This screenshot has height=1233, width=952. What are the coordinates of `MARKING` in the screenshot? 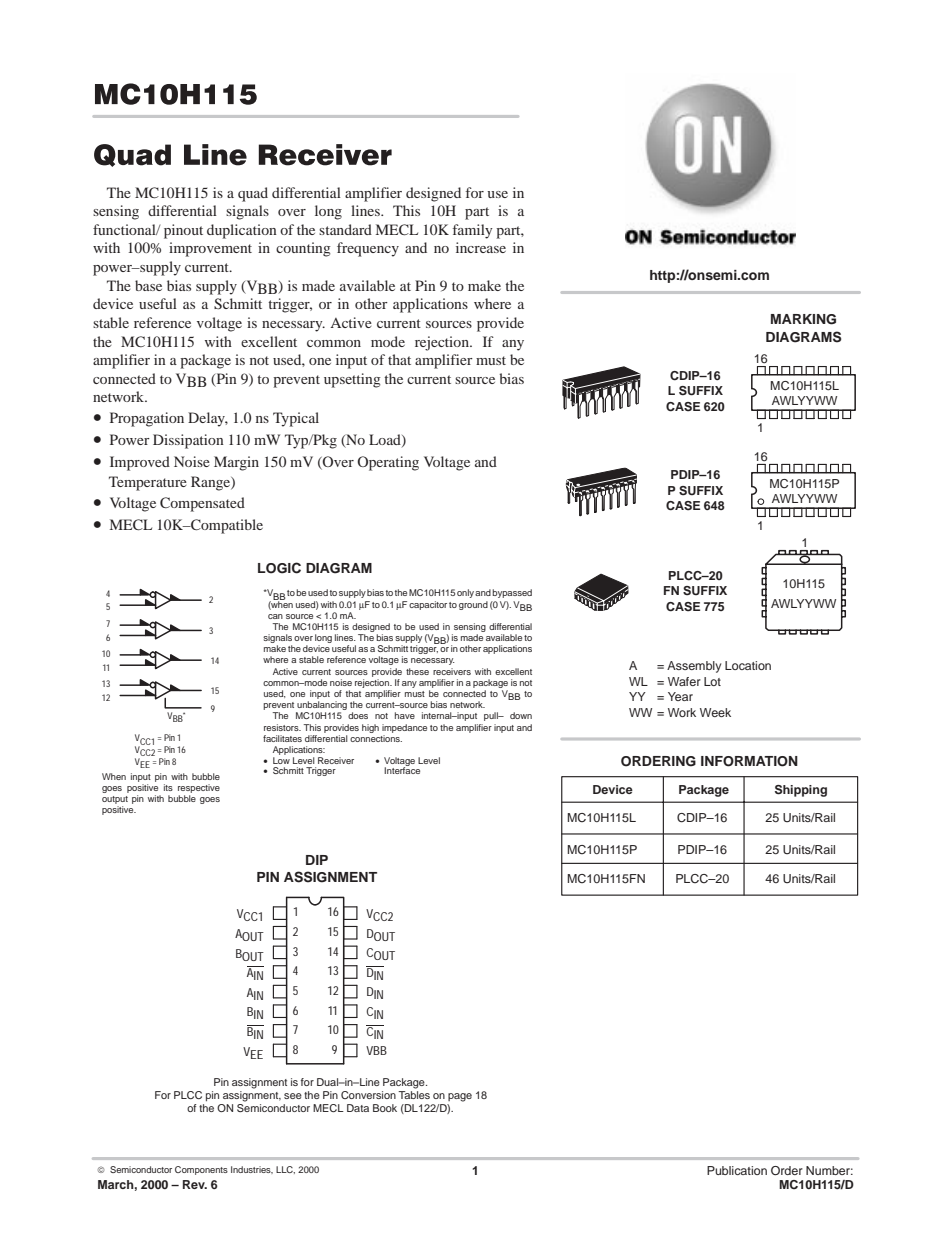 It's located at (803, 319).
